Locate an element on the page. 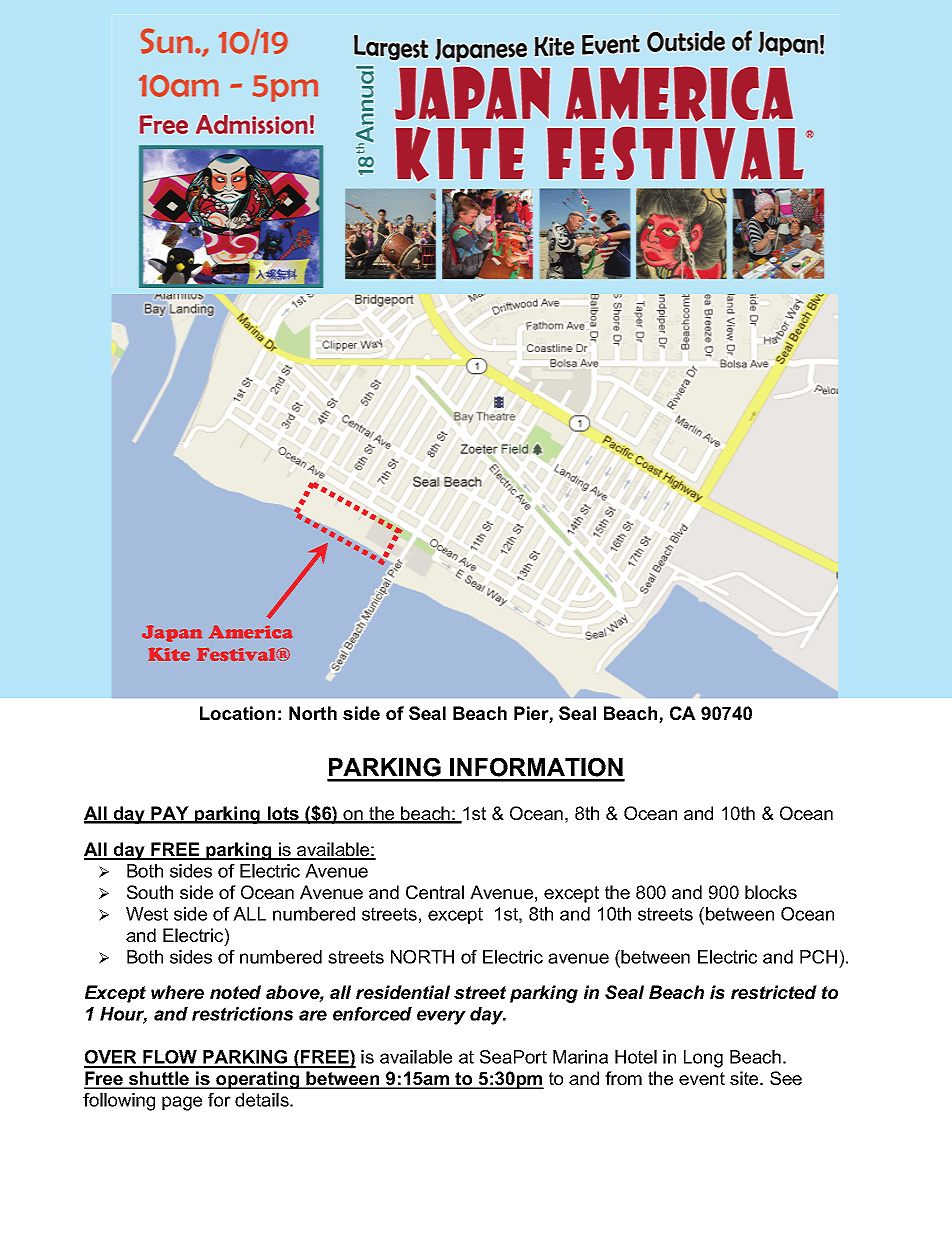 The image size is (952, 1233). South is located at coordinates (150, 892).
